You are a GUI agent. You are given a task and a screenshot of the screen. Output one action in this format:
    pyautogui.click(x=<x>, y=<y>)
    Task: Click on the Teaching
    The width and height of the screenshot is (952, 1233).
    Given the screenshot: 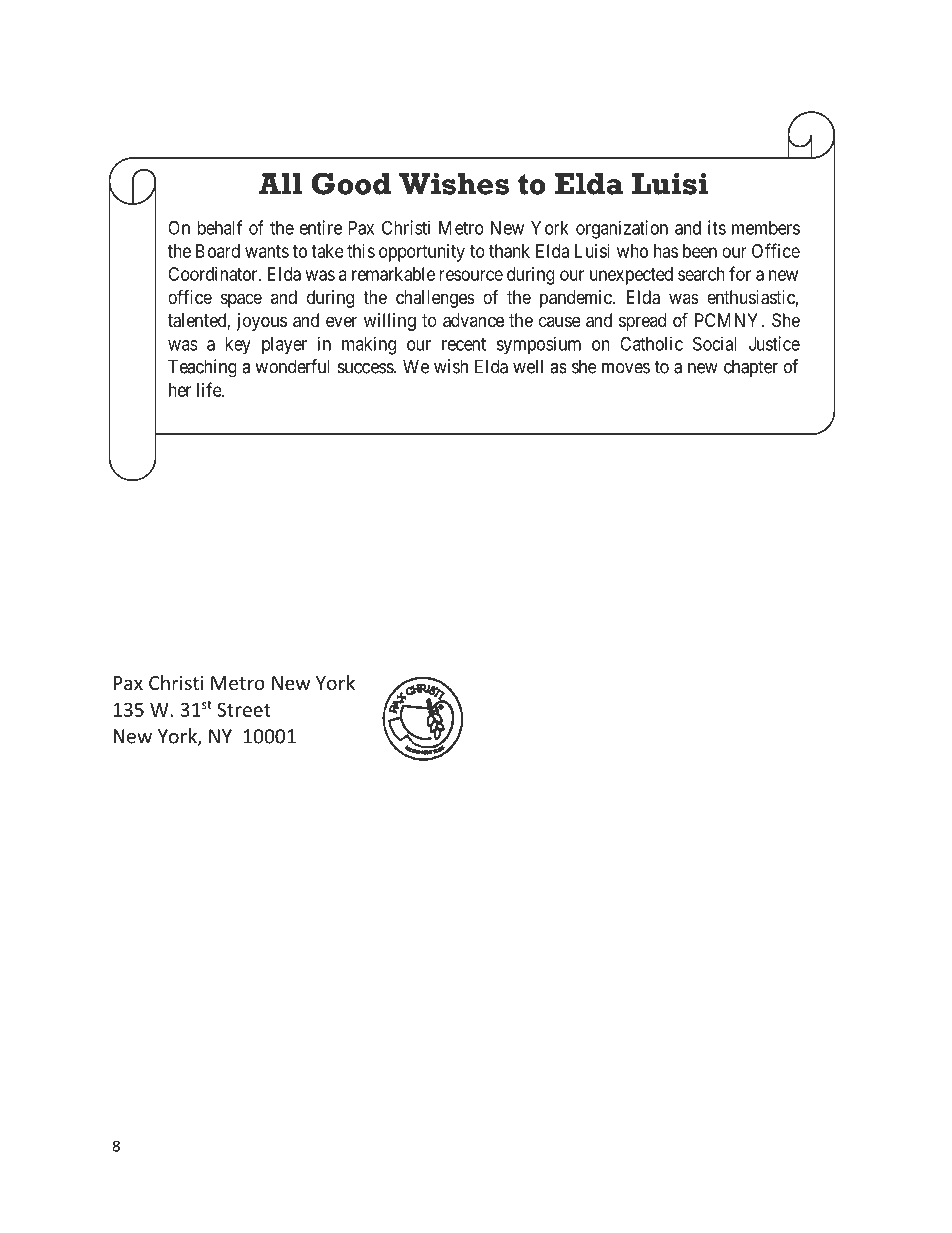 What is the action you would take?
    pyautogui.click(x=202, y=368)
